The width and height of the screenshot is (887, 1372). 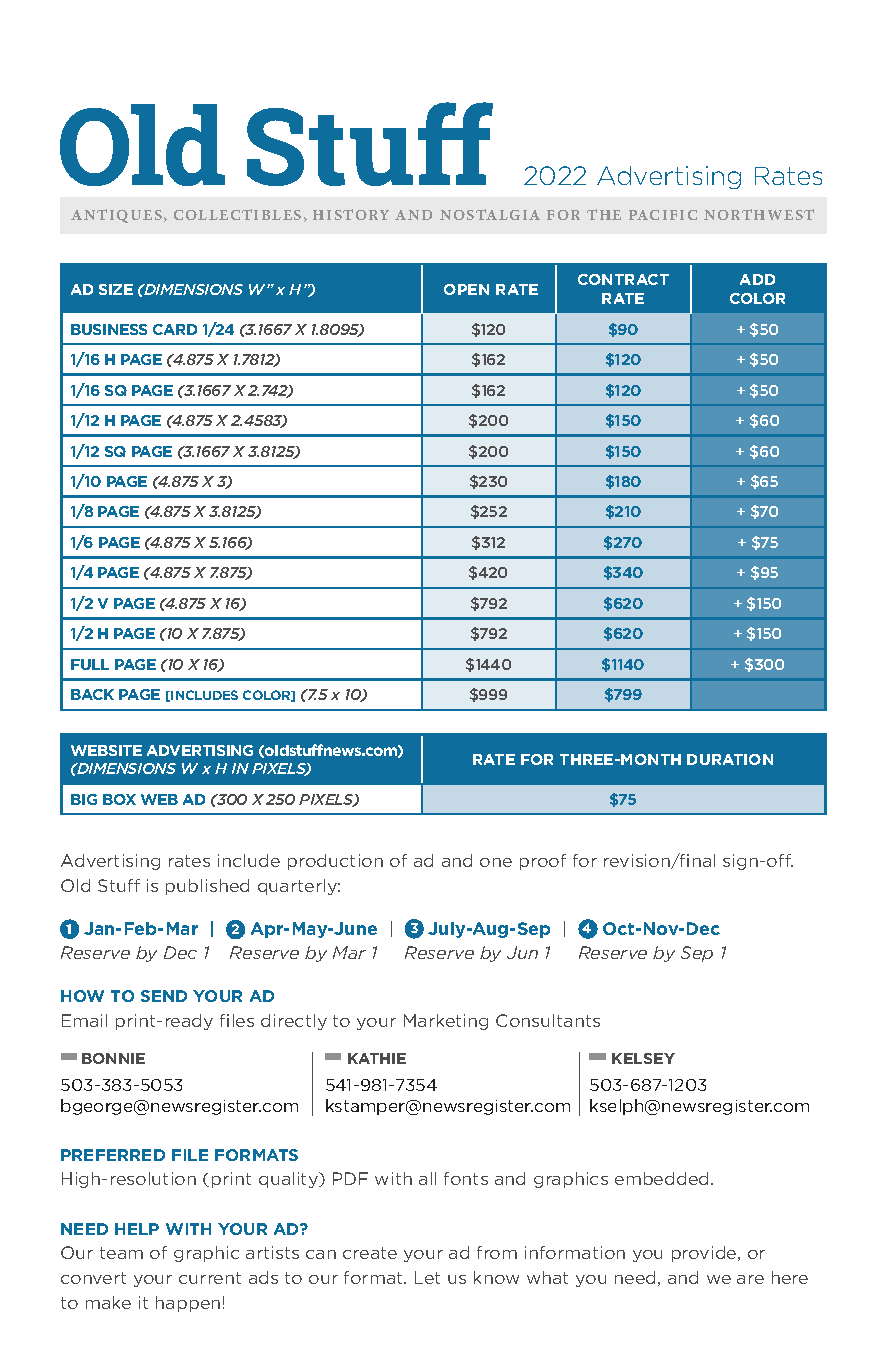 What do you see at coordinates (496, 862) in the screenshot?
I see `one` at bounding box center [496, 862].
